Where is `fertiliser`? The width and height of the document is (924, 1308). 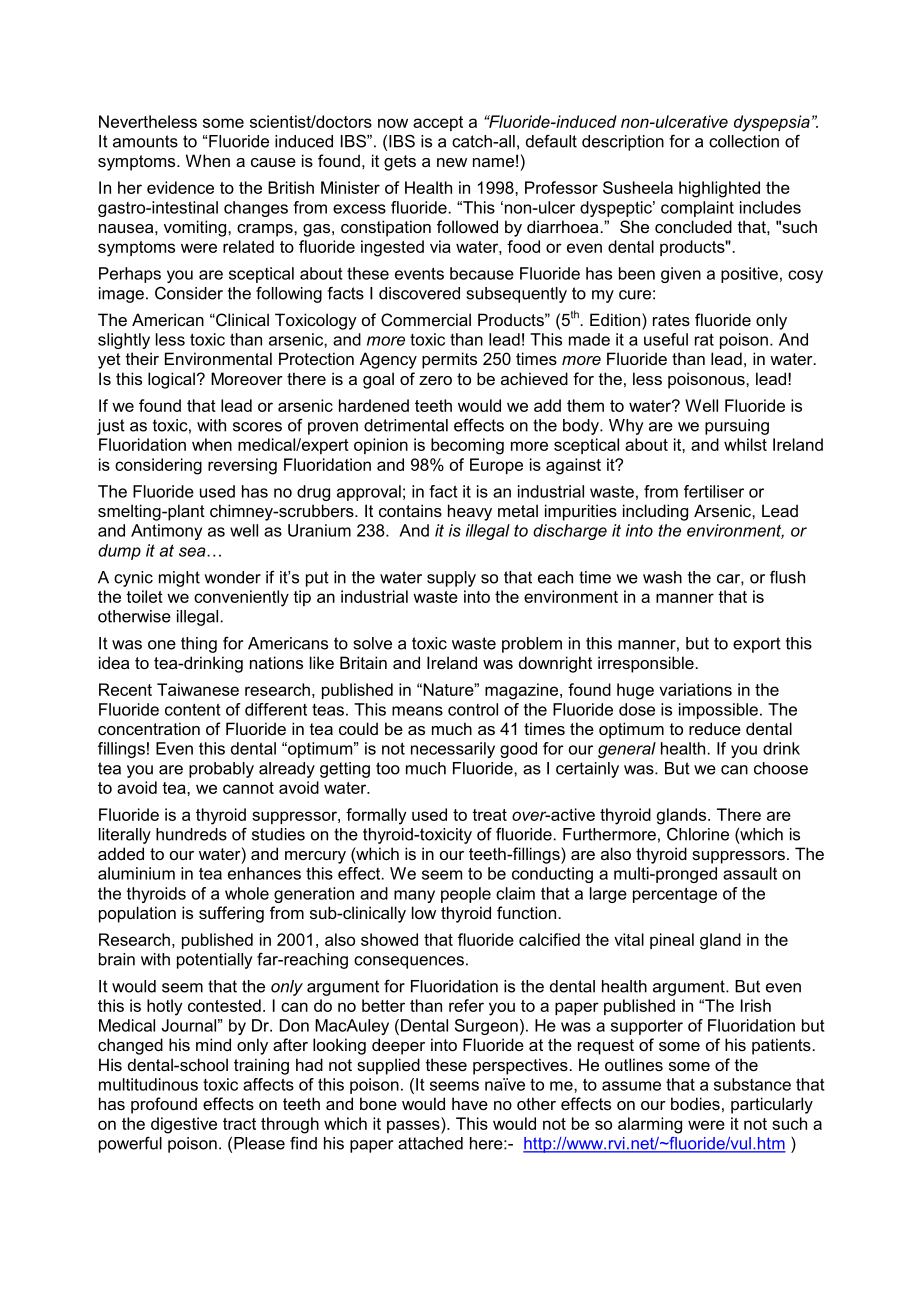 fertiliser is located at coordinates (714, 491).
